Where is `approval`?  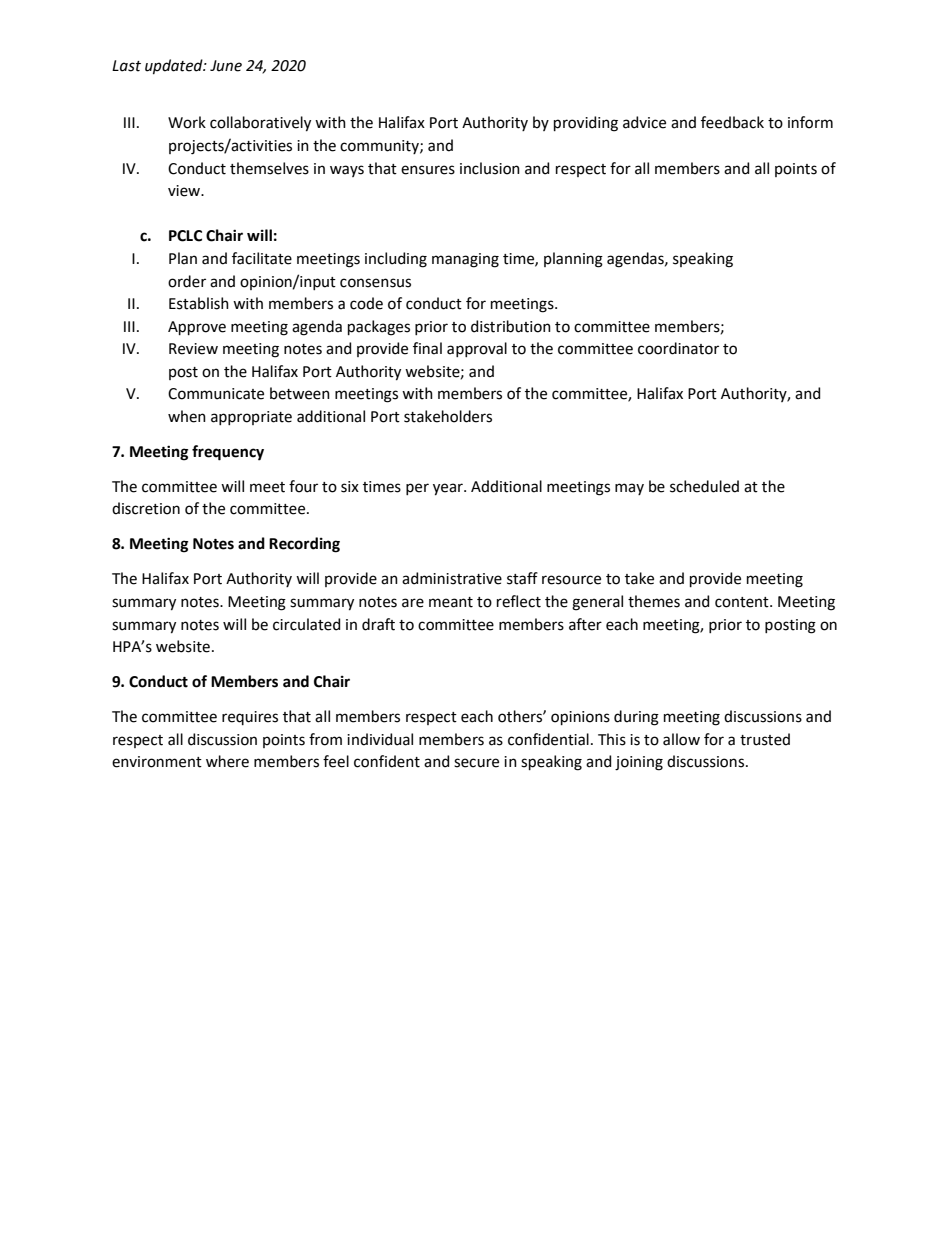 approval is located at coordinates (477, 349).
